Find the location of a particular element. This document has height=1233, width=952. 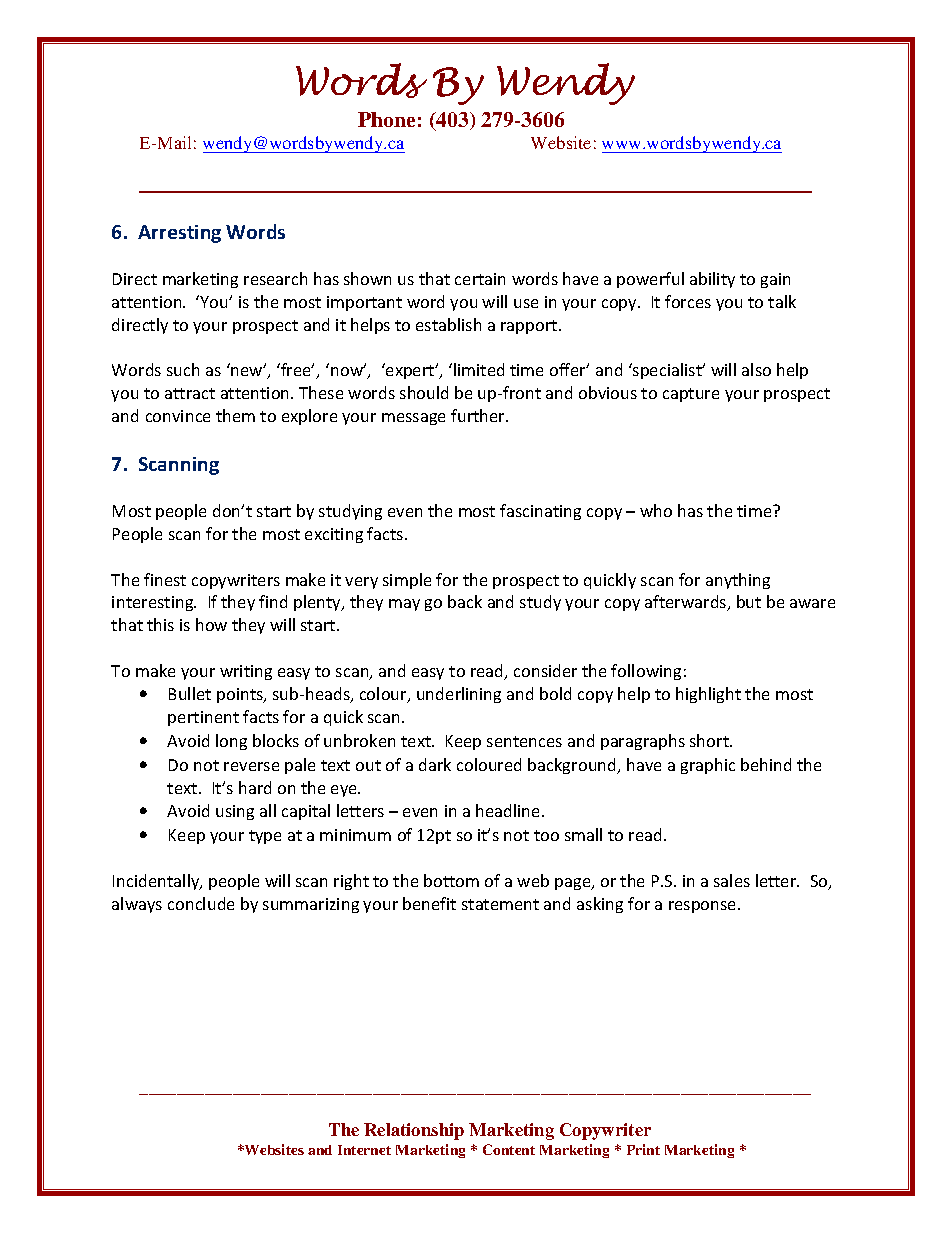

using is located at coordinates (235, 812).
